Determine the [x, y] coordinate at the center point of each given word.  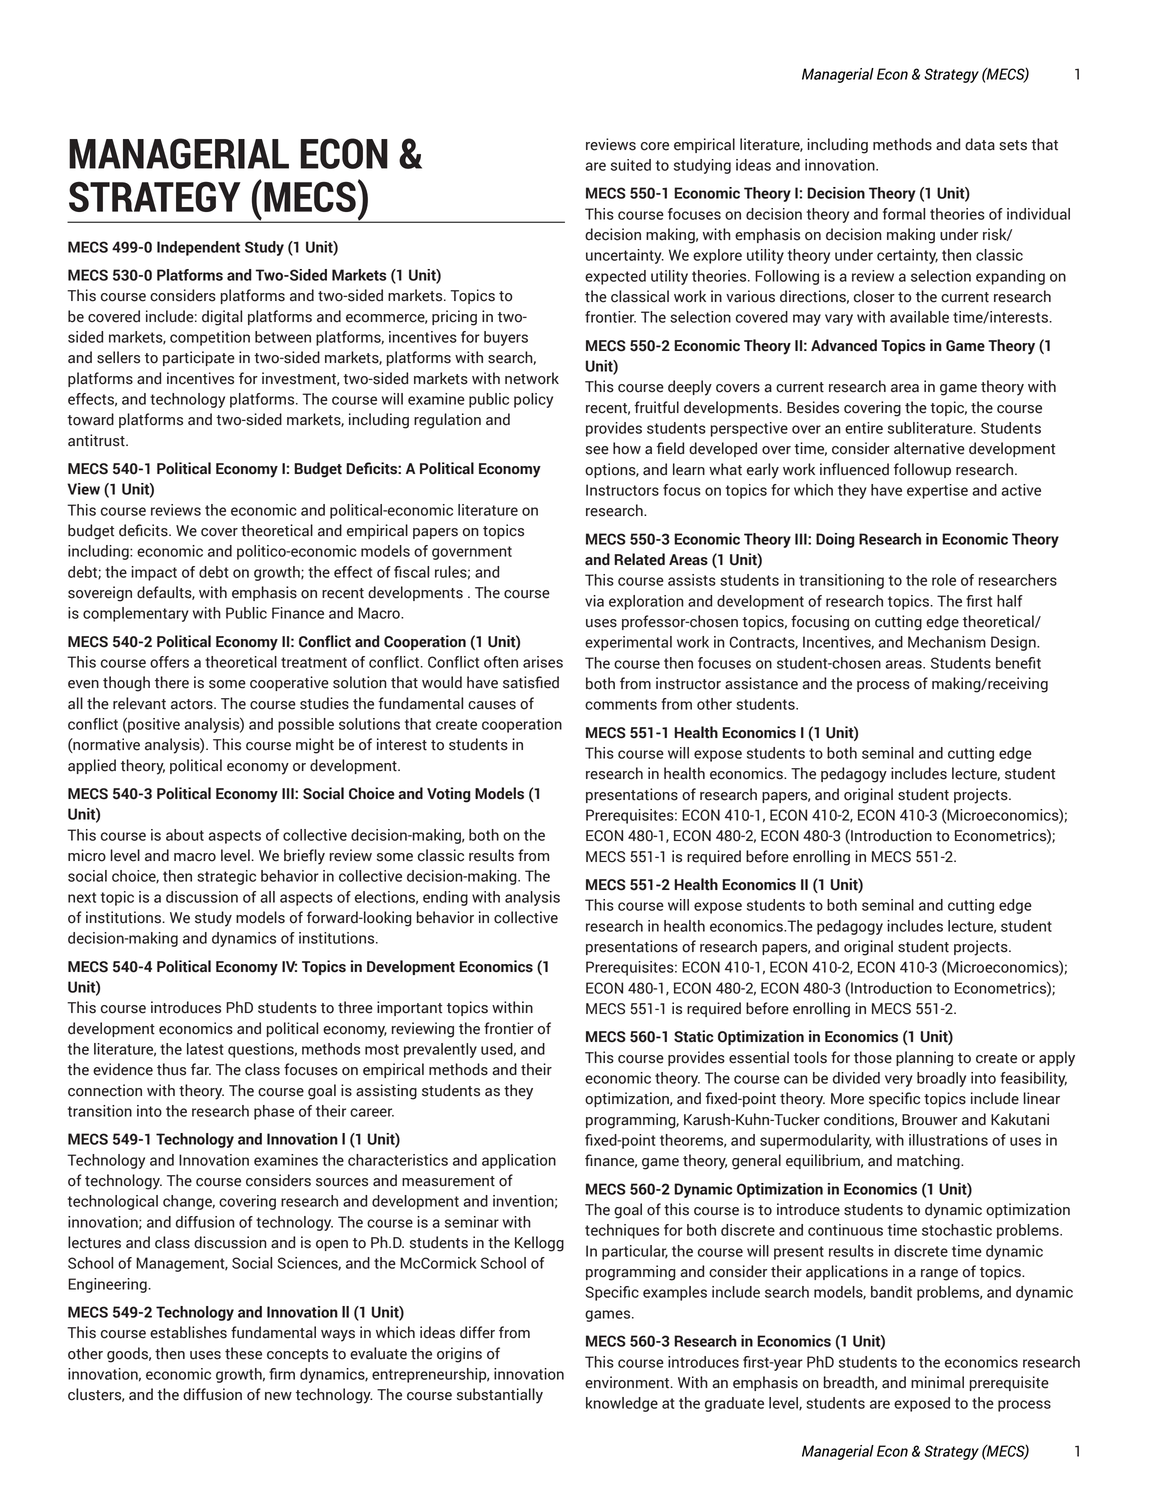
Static [694, 1036]
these [243, 1353]
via [594, 601]
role [944, 580]
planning [924, 1059]
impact [154, 573]
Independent [198, 248]
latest [205, 1049]
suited [631, 165]
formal [904, 214]
